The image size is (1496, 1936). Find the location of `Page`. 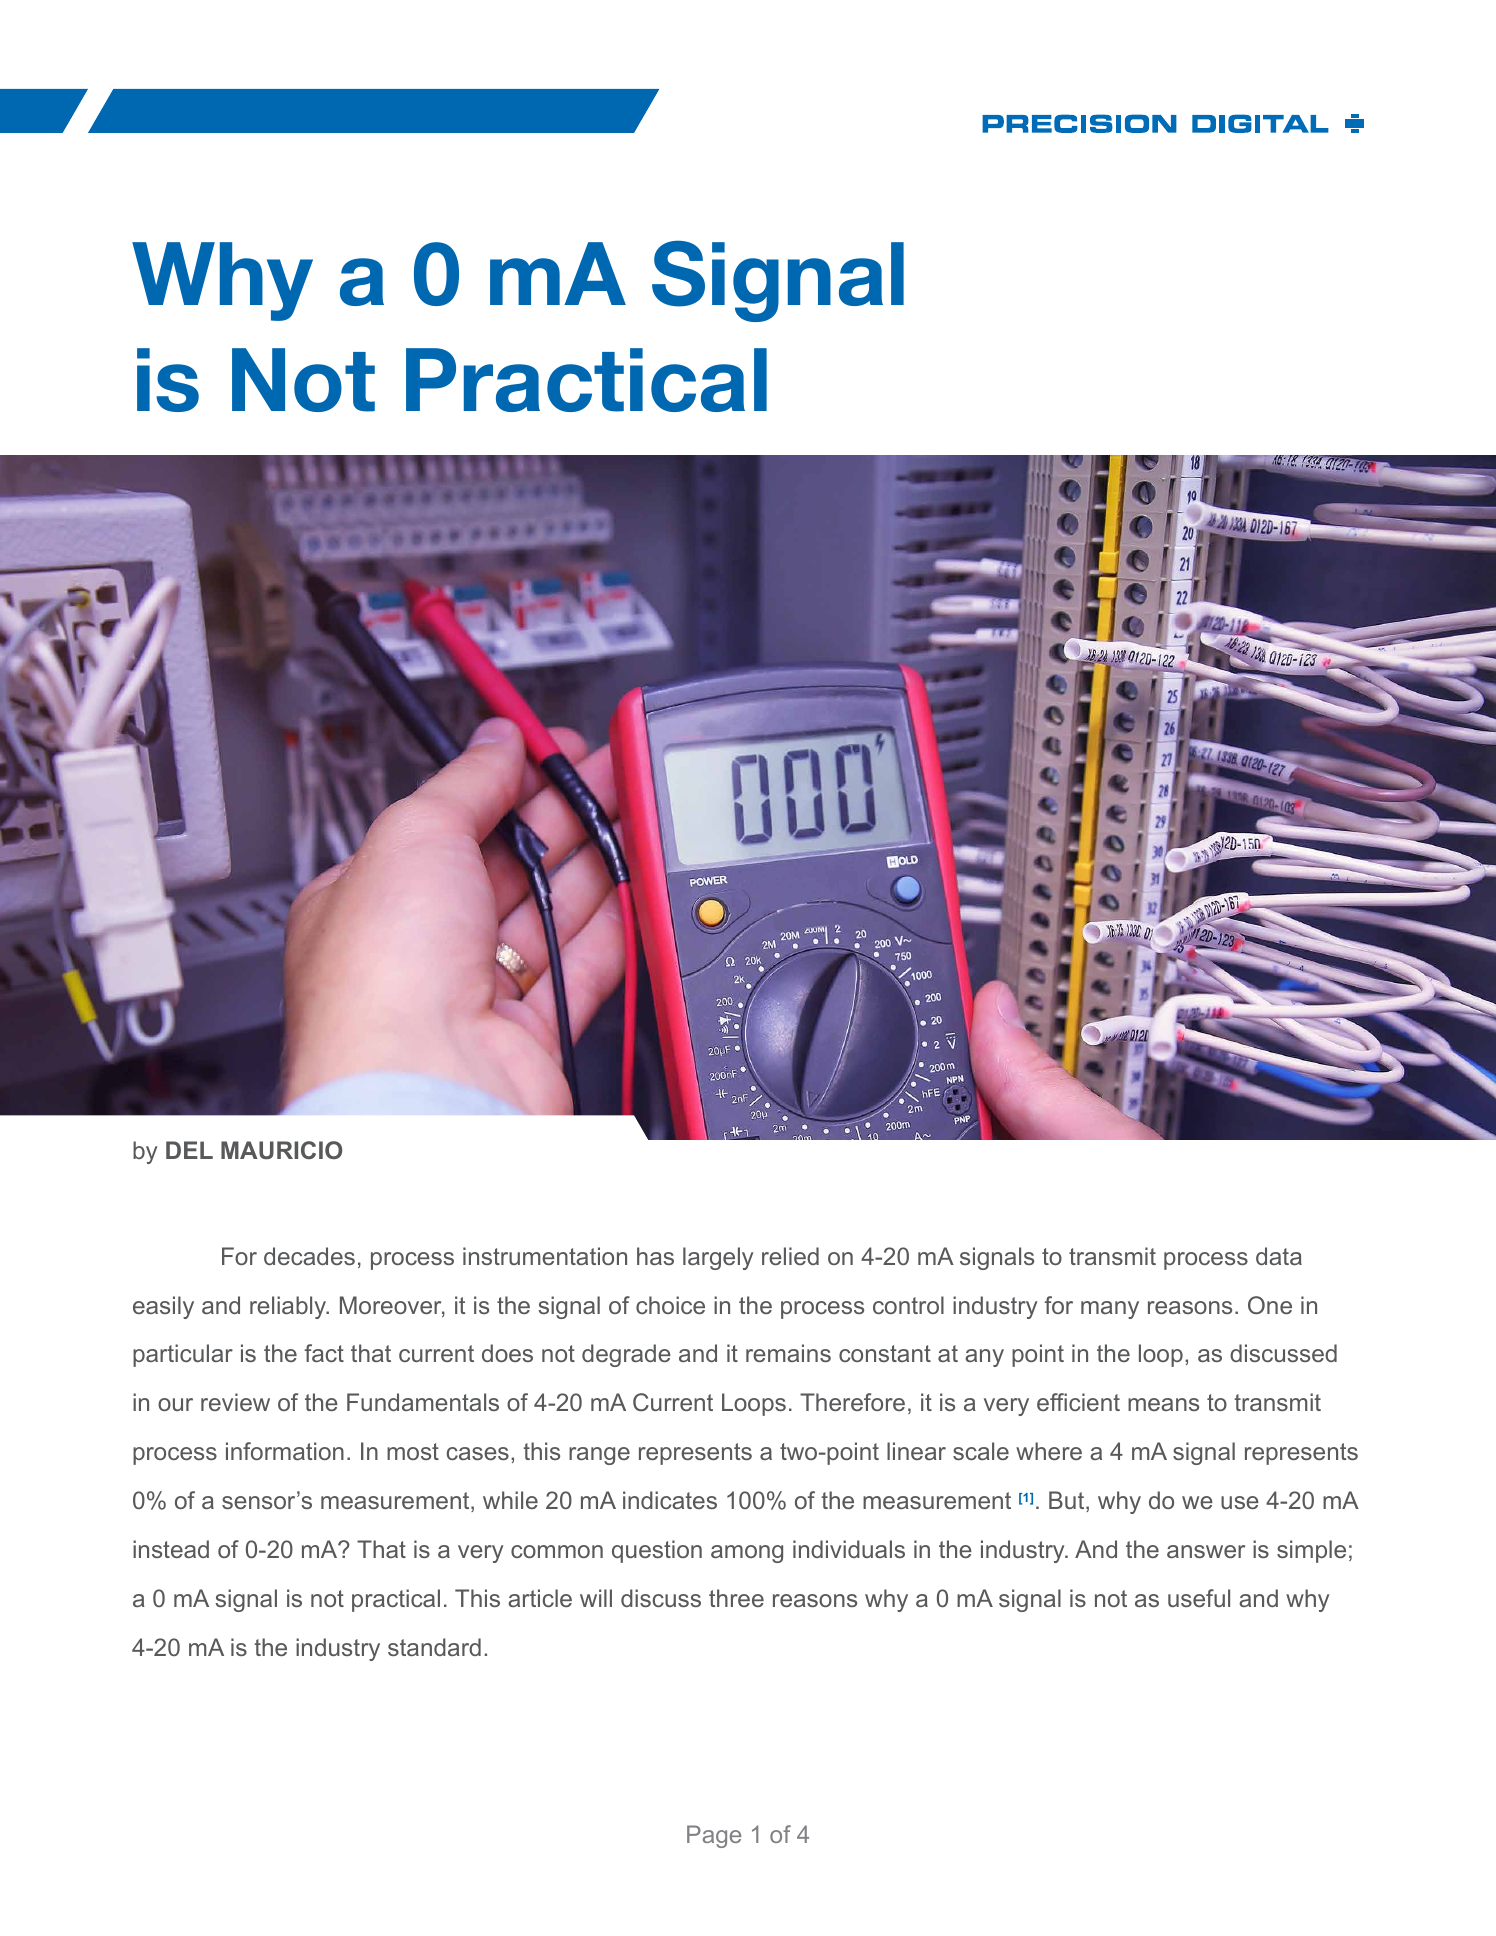

Page is located at coordinates (714, 1836).
